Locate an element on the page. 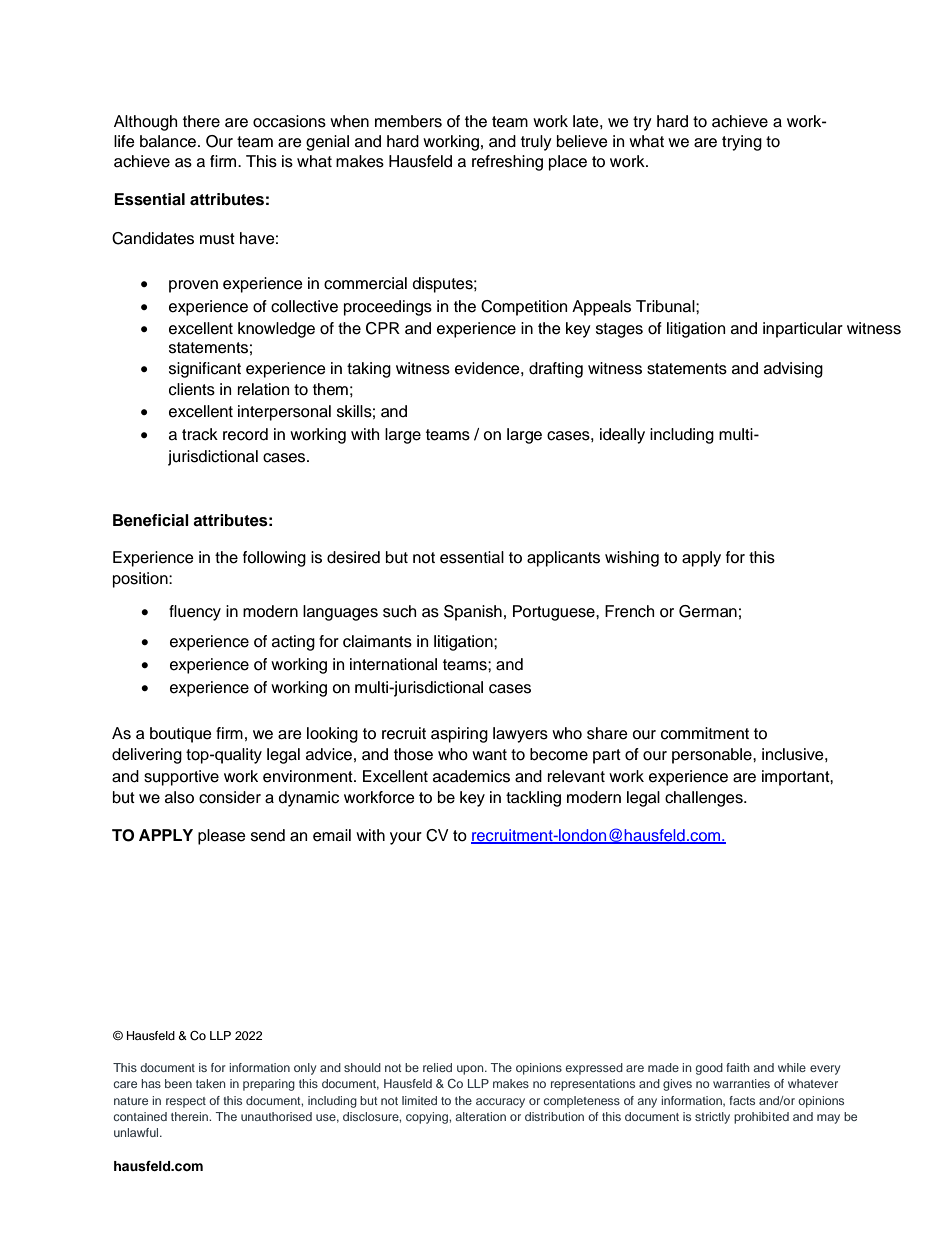  ideally is located at coordinates (622, 436).
